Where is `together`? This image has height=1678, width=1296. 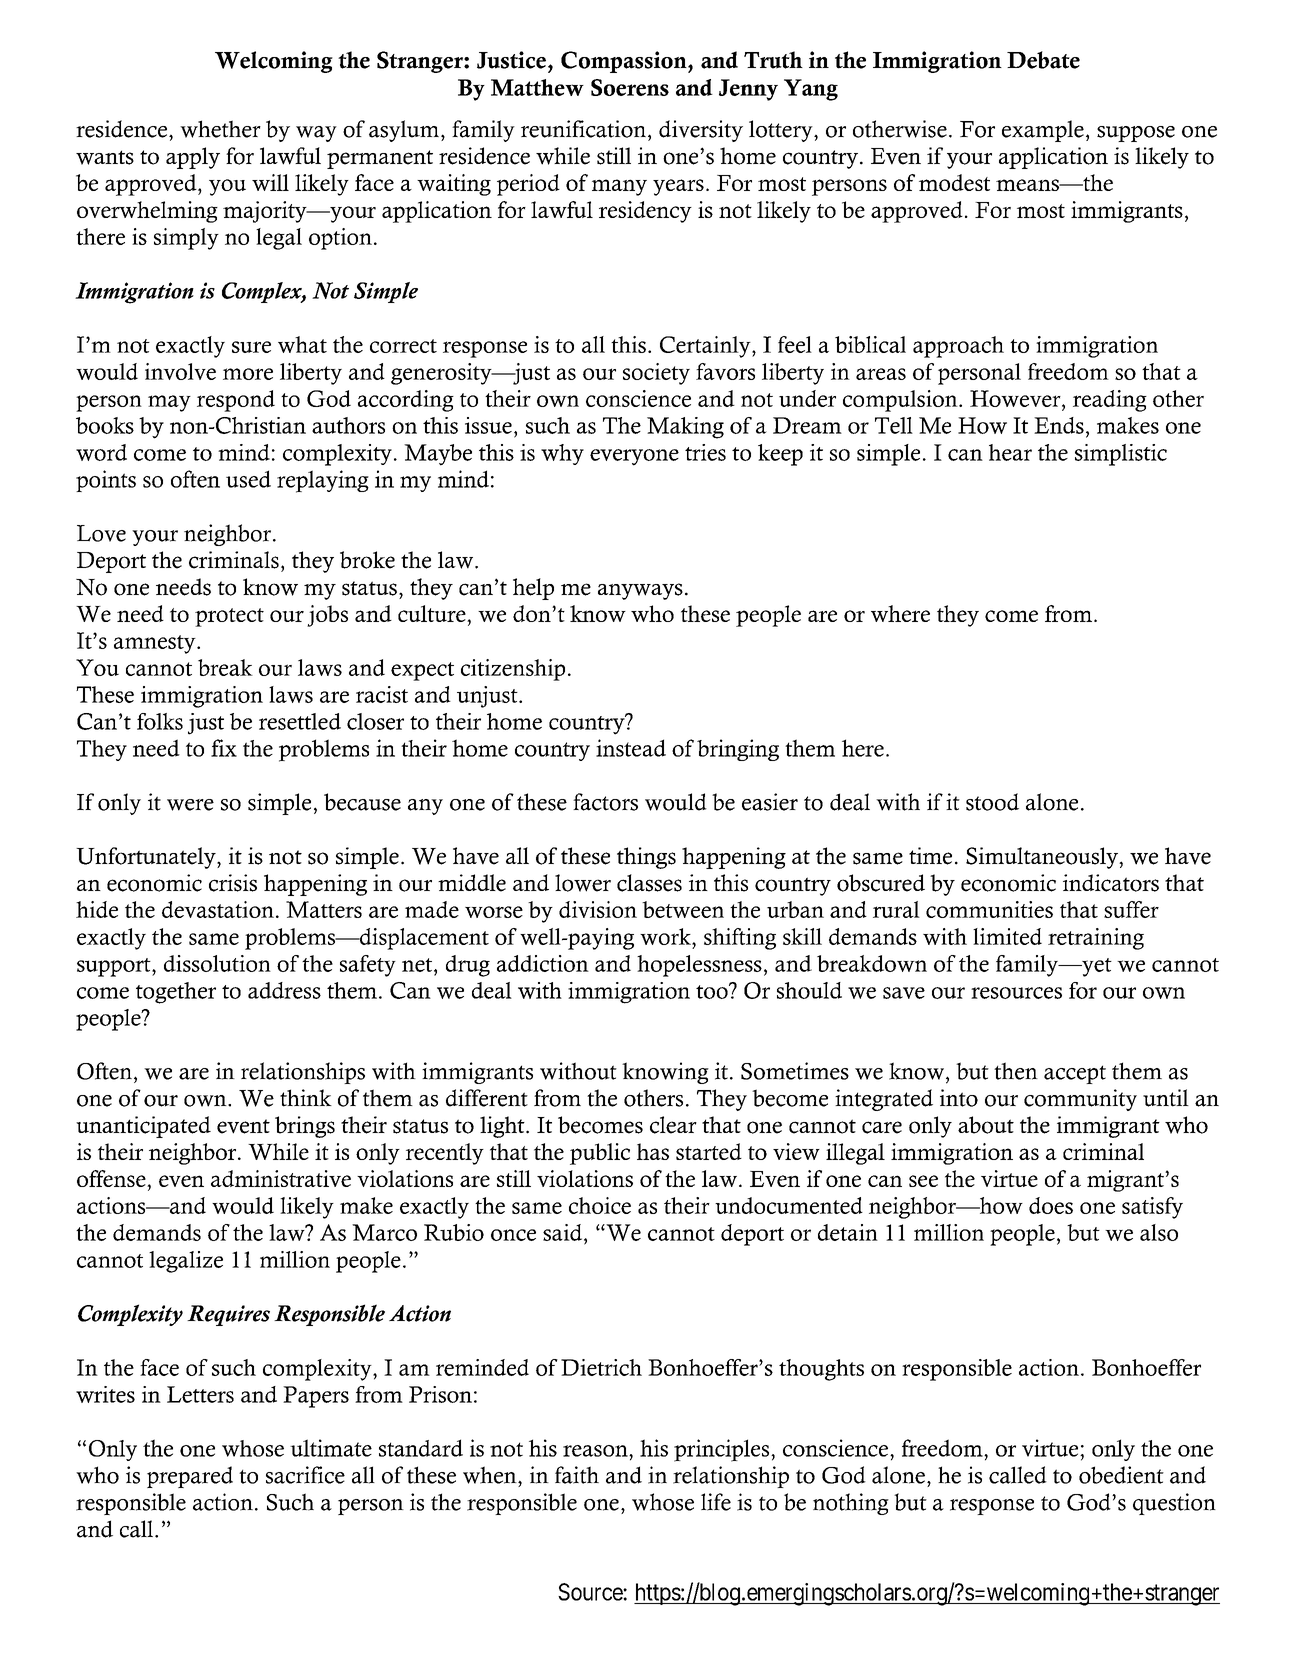
together is located at coordinates (176, 993).
